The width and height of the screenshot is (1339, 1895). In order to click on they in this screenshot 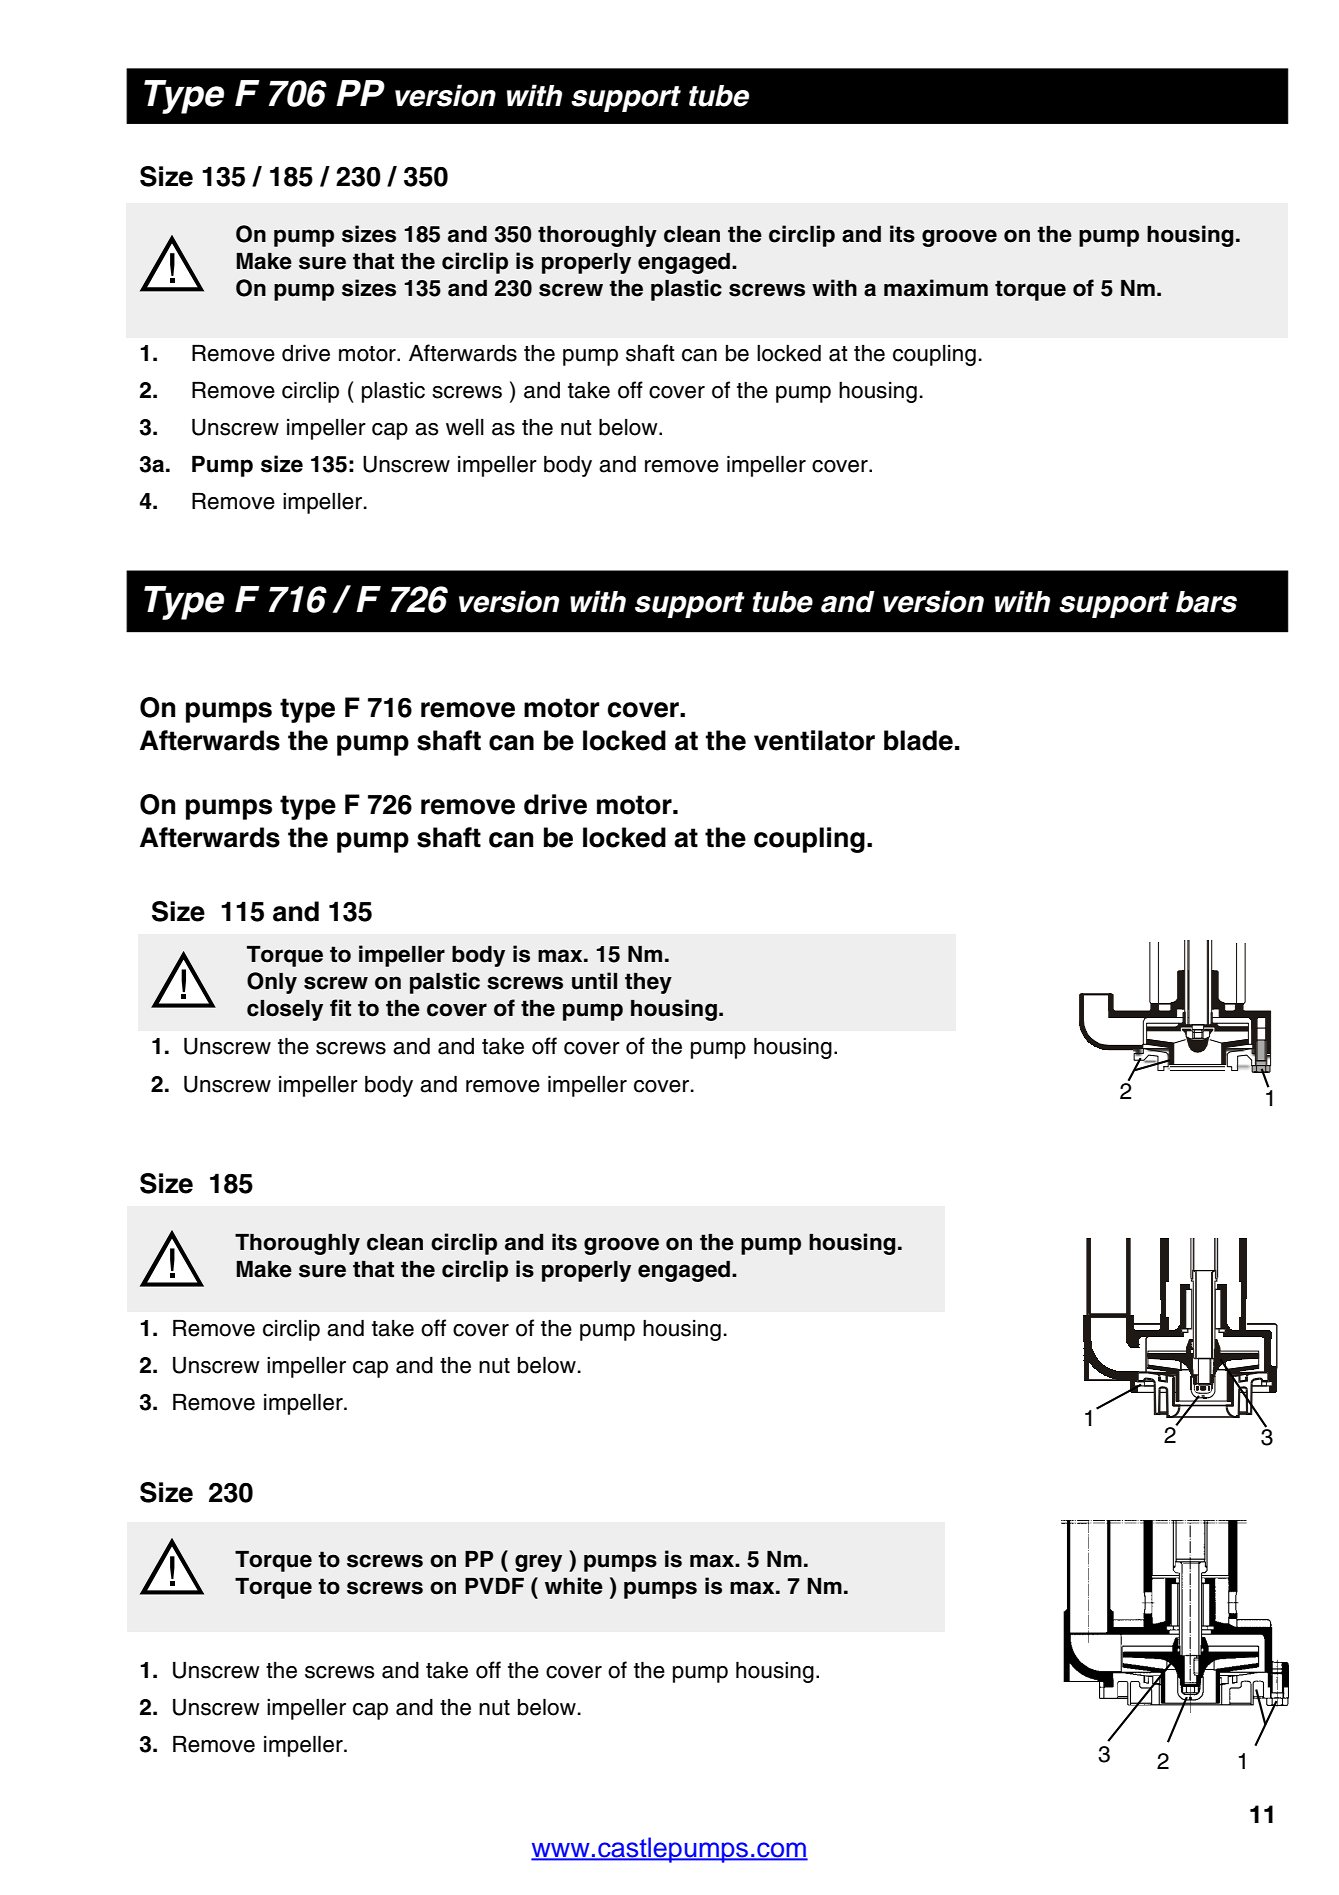, I will do `click(648, 983)`.
